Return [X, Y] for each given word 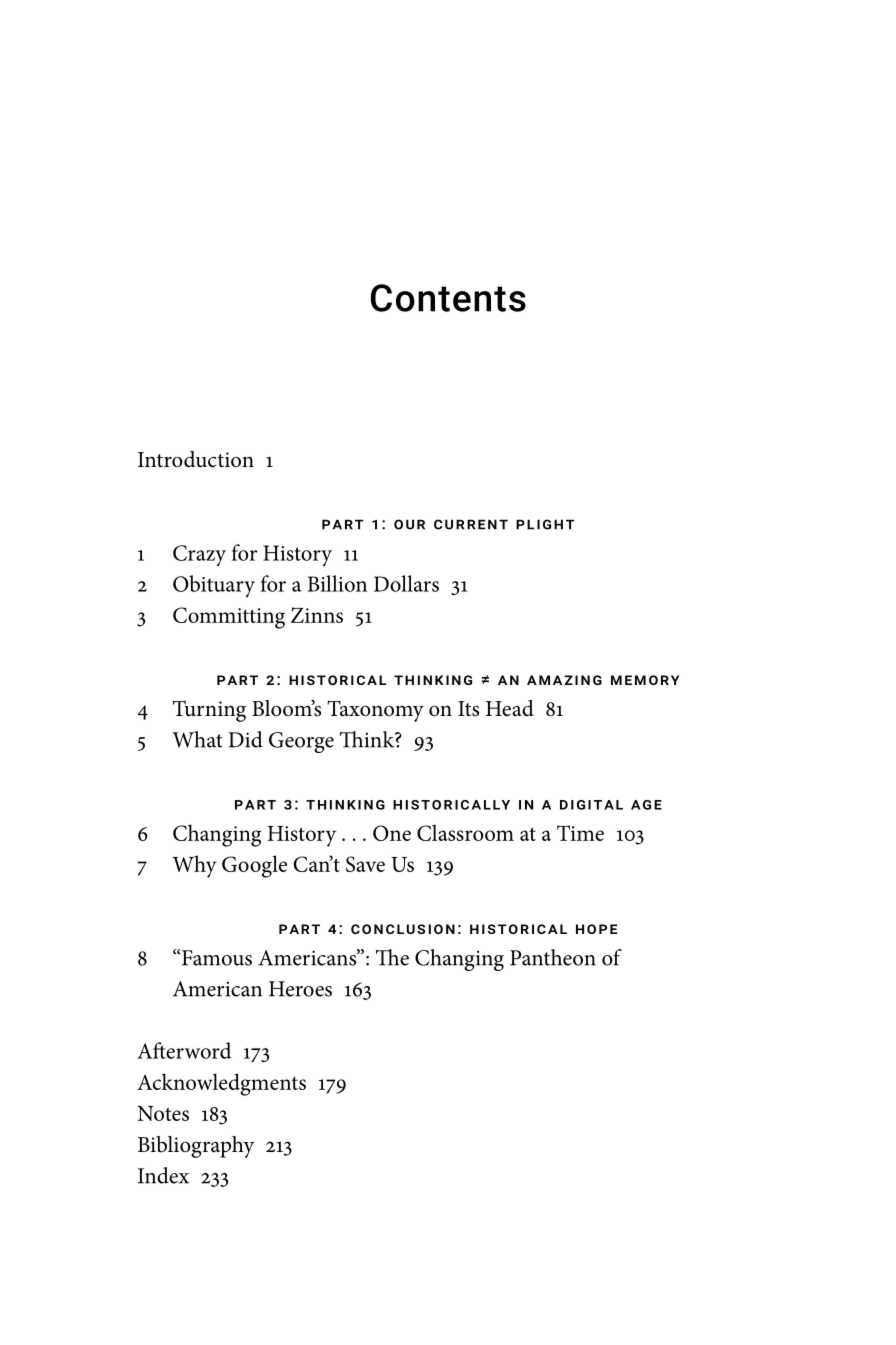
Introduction [196, 459]
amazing [564, 680]
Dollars [406, 583]
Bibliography [196, 1147]
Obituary [214, 586]
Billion [337, 583]
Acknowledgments [221, 1084]
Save [365, 864]
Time [580, 833]
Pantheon [553, 957]
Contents [448, 298]
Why [194, 866]
